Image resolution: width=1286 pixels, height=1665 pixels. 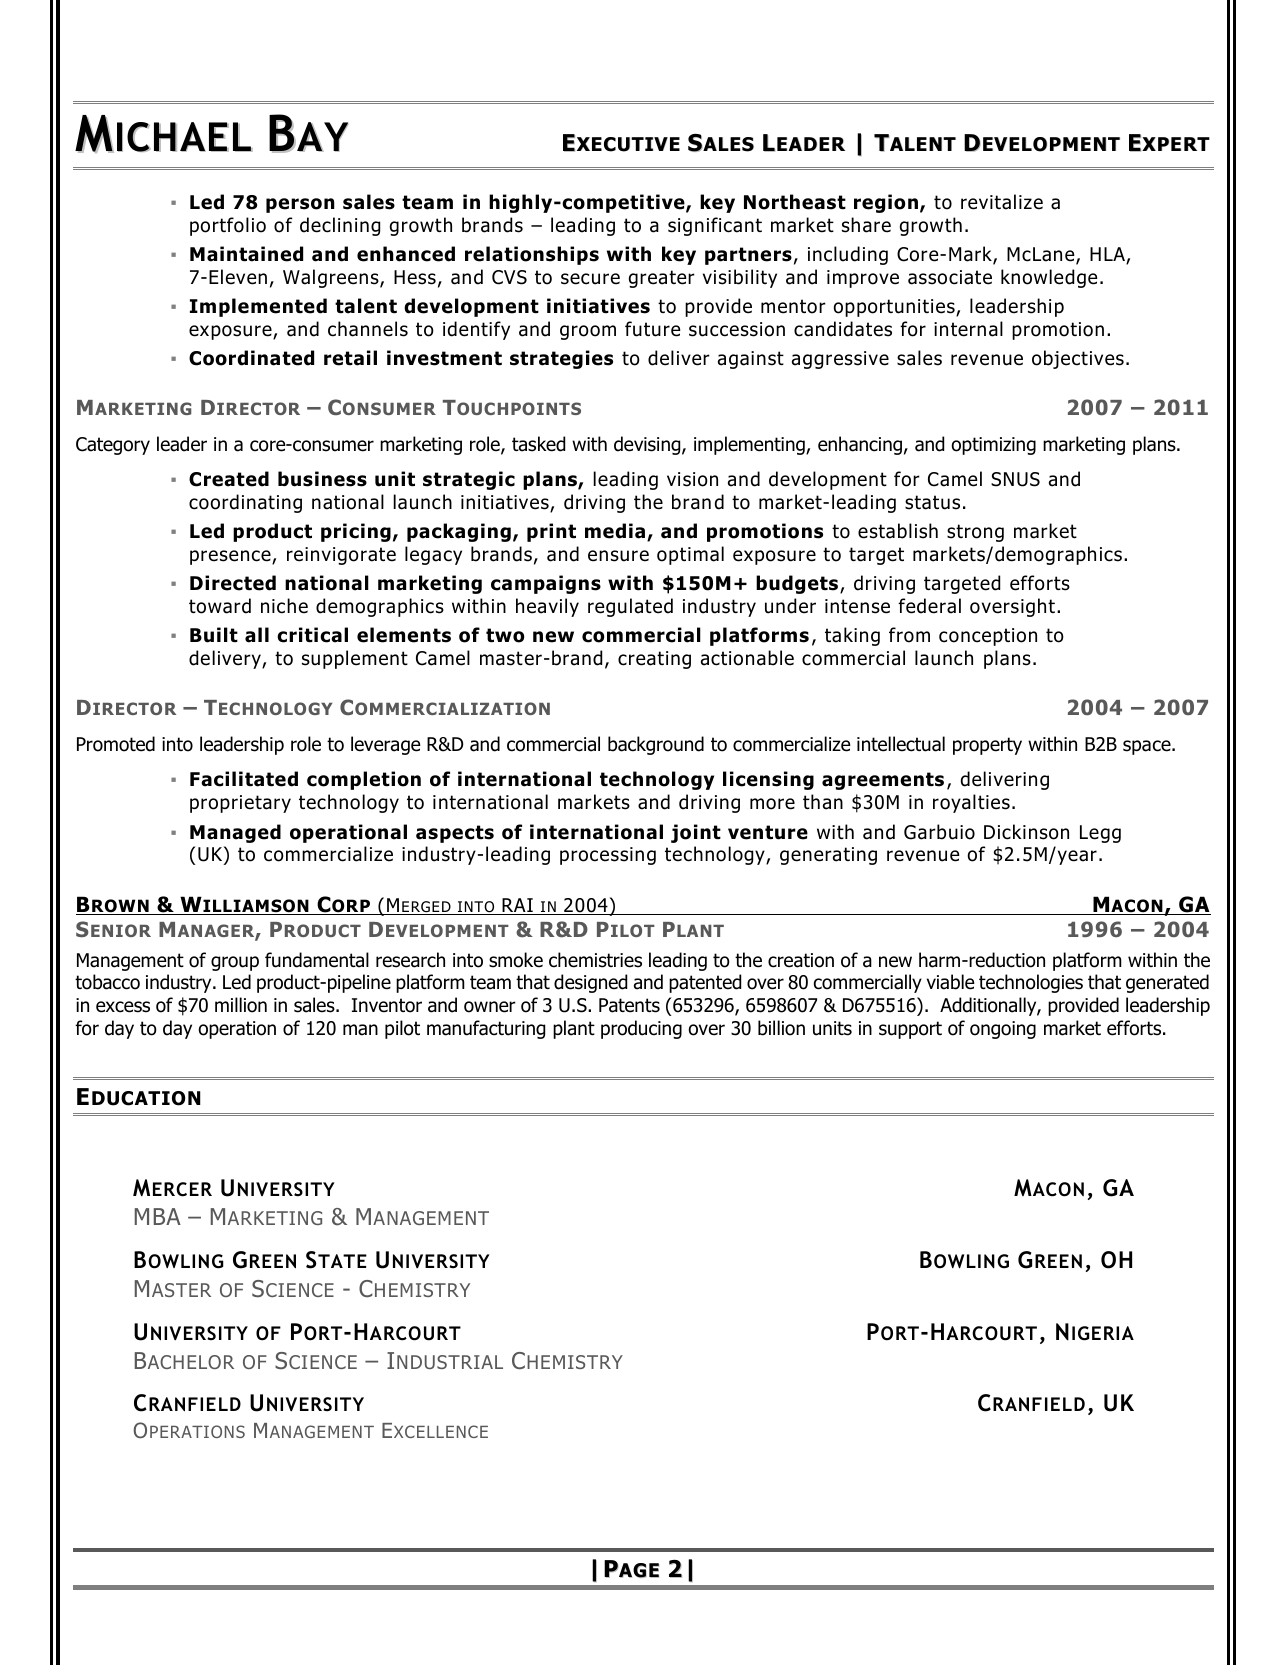 What do you see at coordinates (641, 1029) in the screenshot?
I see `producing` at bounding box center [641, 1029].
